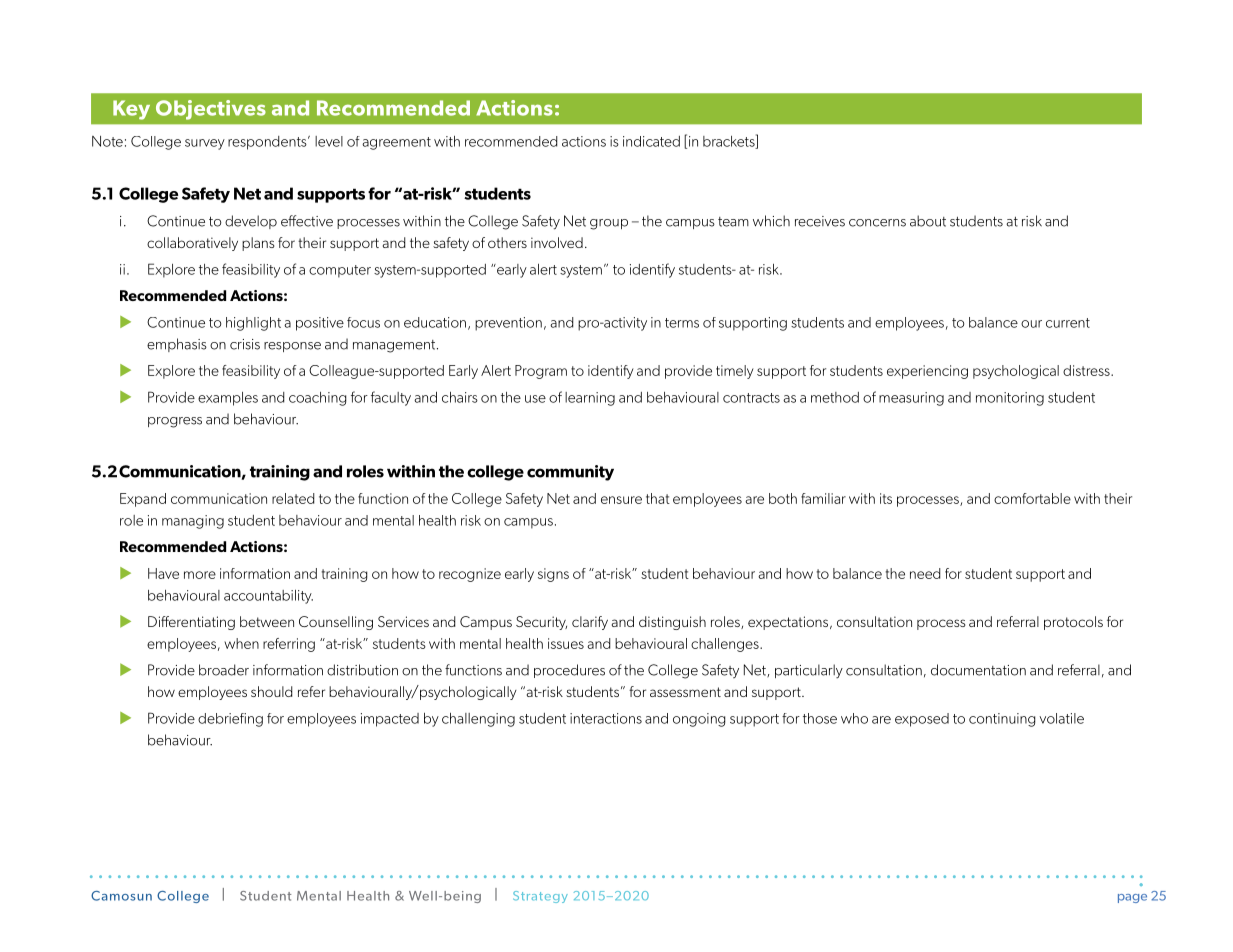  Describe the element at coordinates (699, 720) in the screenshot. I see `ongoing` at that location.
